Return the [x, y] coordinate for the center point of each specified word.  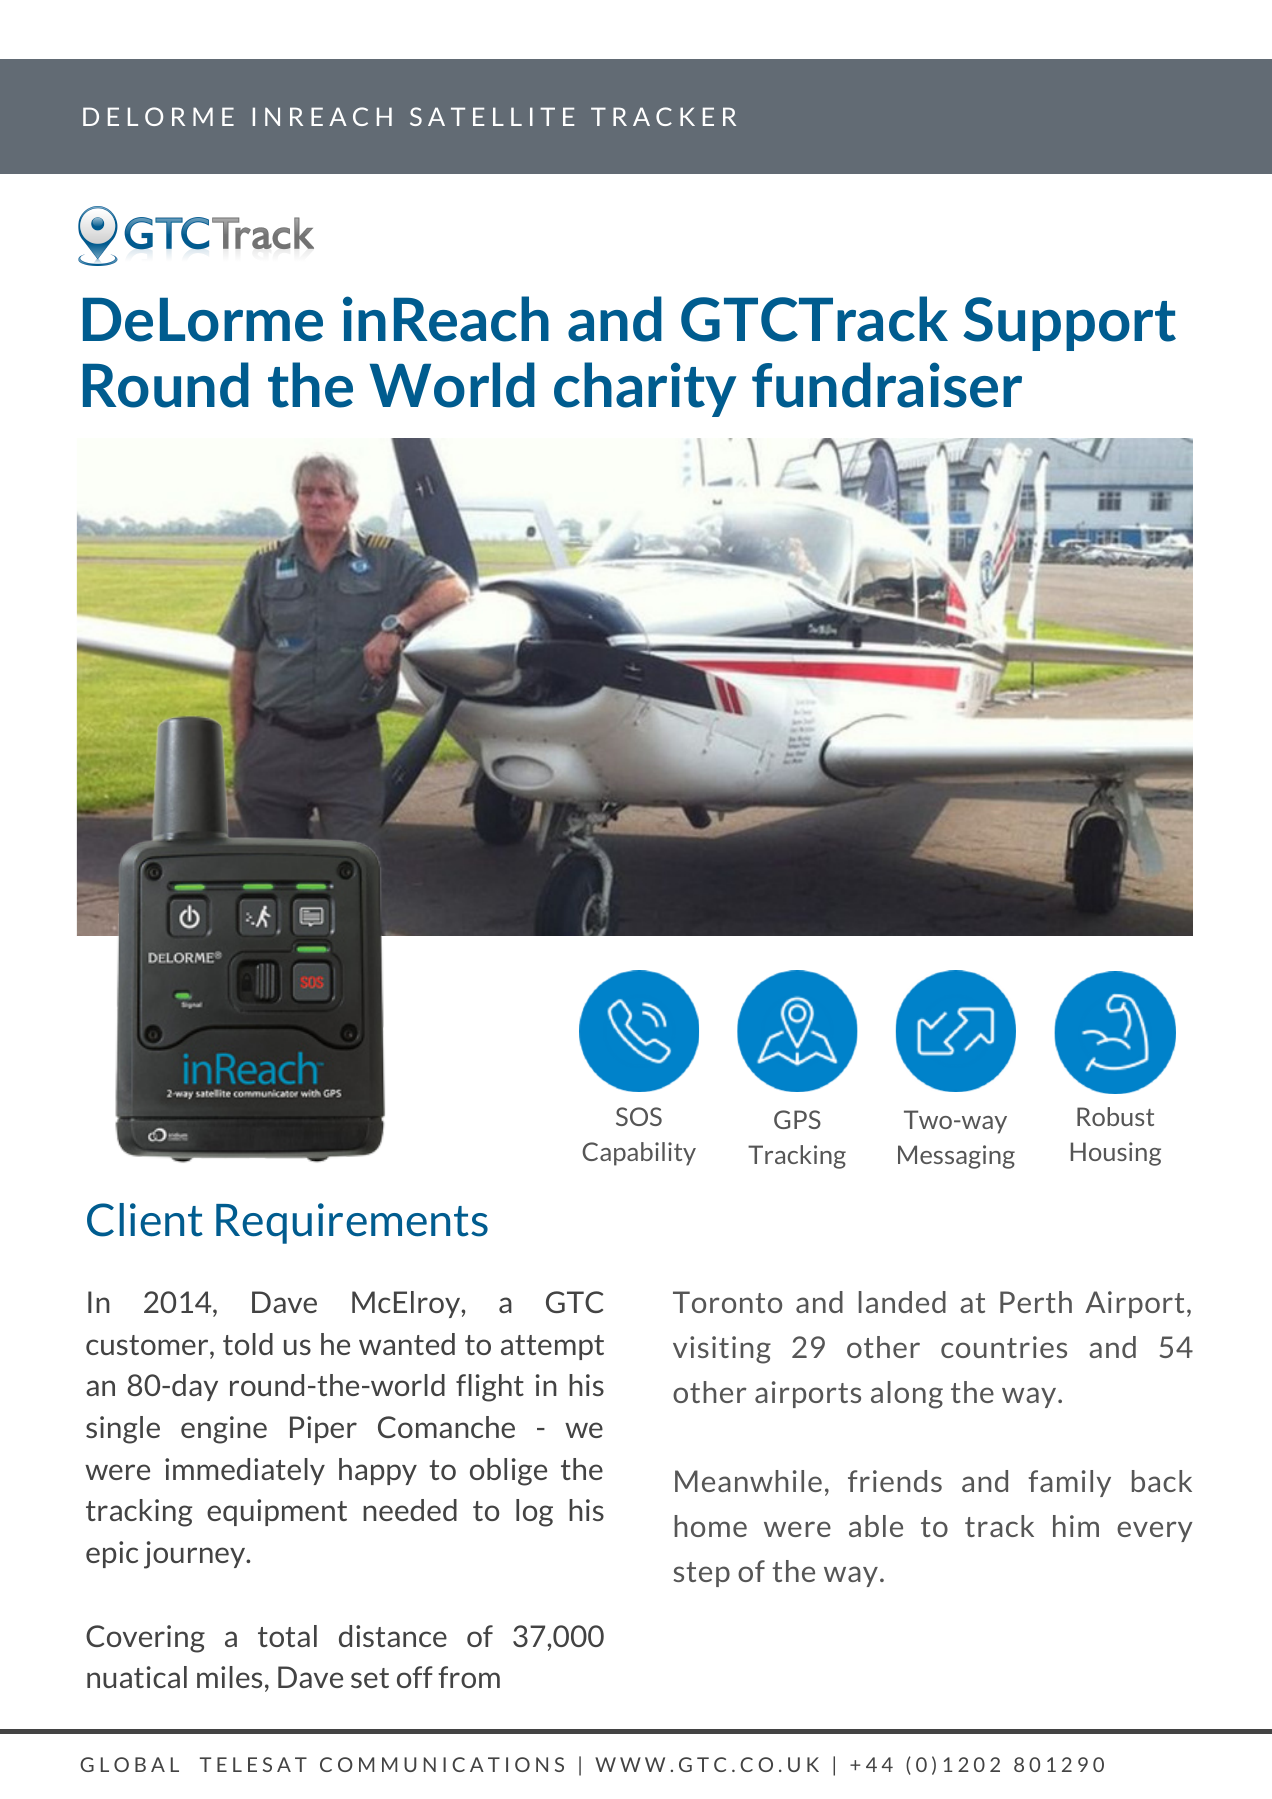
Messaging [956, 1157]
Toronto [727, 1302]
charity [645, 389]
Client [145, 1220]
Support [1069, 324]
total [287, 1636]
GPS [797, 1119]
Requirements [352, 1223]
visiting [722, 1350]
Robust [1115, 1116]
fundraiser [887, 385]
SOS [639, 1116]
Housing [1116, 1154]
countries [1004, 1347]
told [248, 1344]
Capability [639, 1154]
